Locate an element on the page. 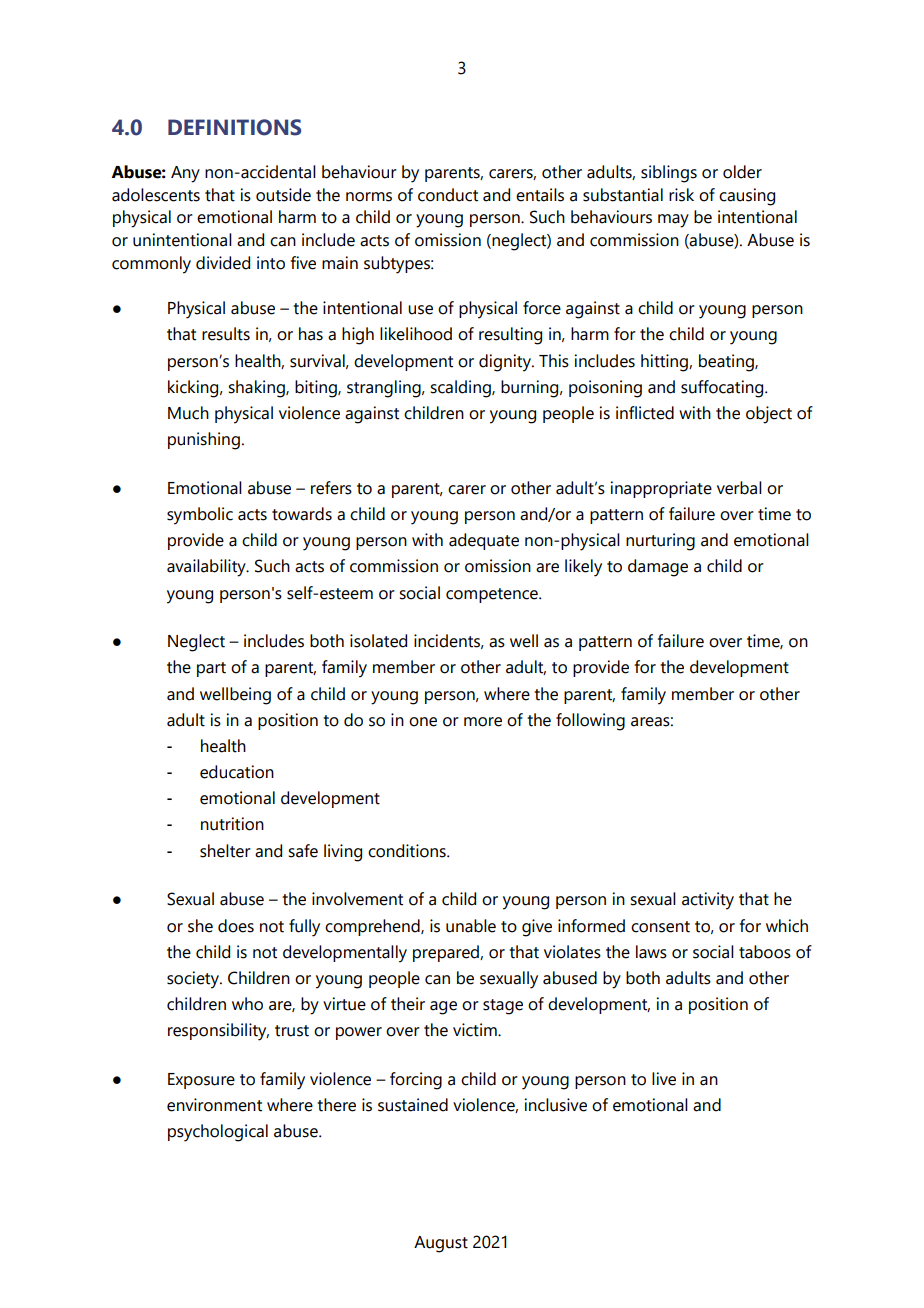 This page has height=1308, width=924. conduct is located at coordinates (448, 195).
